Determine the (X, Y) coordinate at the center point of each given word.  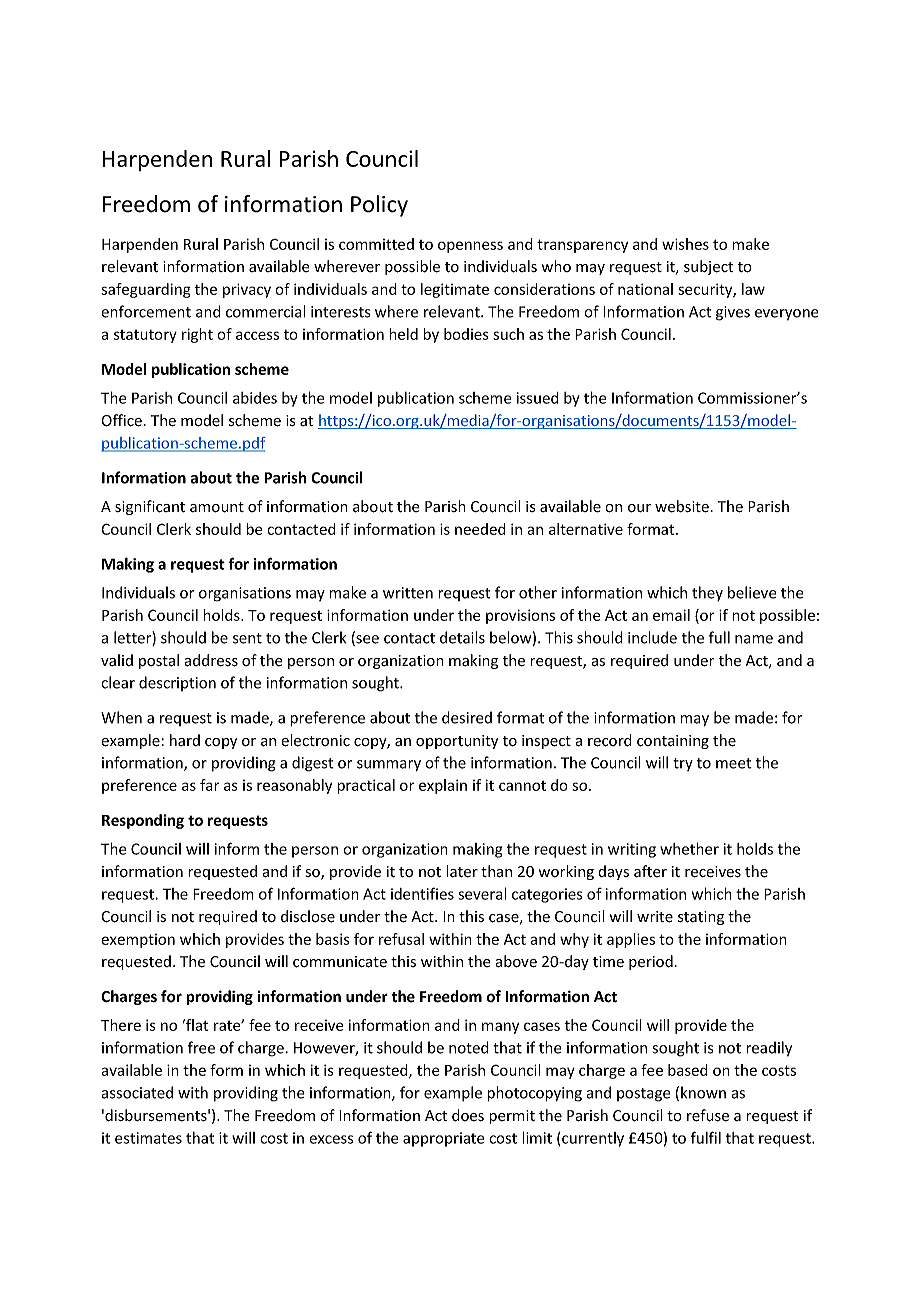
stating (701, 918)
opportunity (457, 742)
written (408, 593)
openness (470, 247)
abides (255, 398)
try (683, 764)
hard (185, 740)
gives (733, 313)
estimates (148, 1138)
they (707, 594)
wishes (685, 244)
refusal (401, 939)
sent (247, 638)
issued (538, 398)
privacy (247, 290)
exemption (138, 941)
